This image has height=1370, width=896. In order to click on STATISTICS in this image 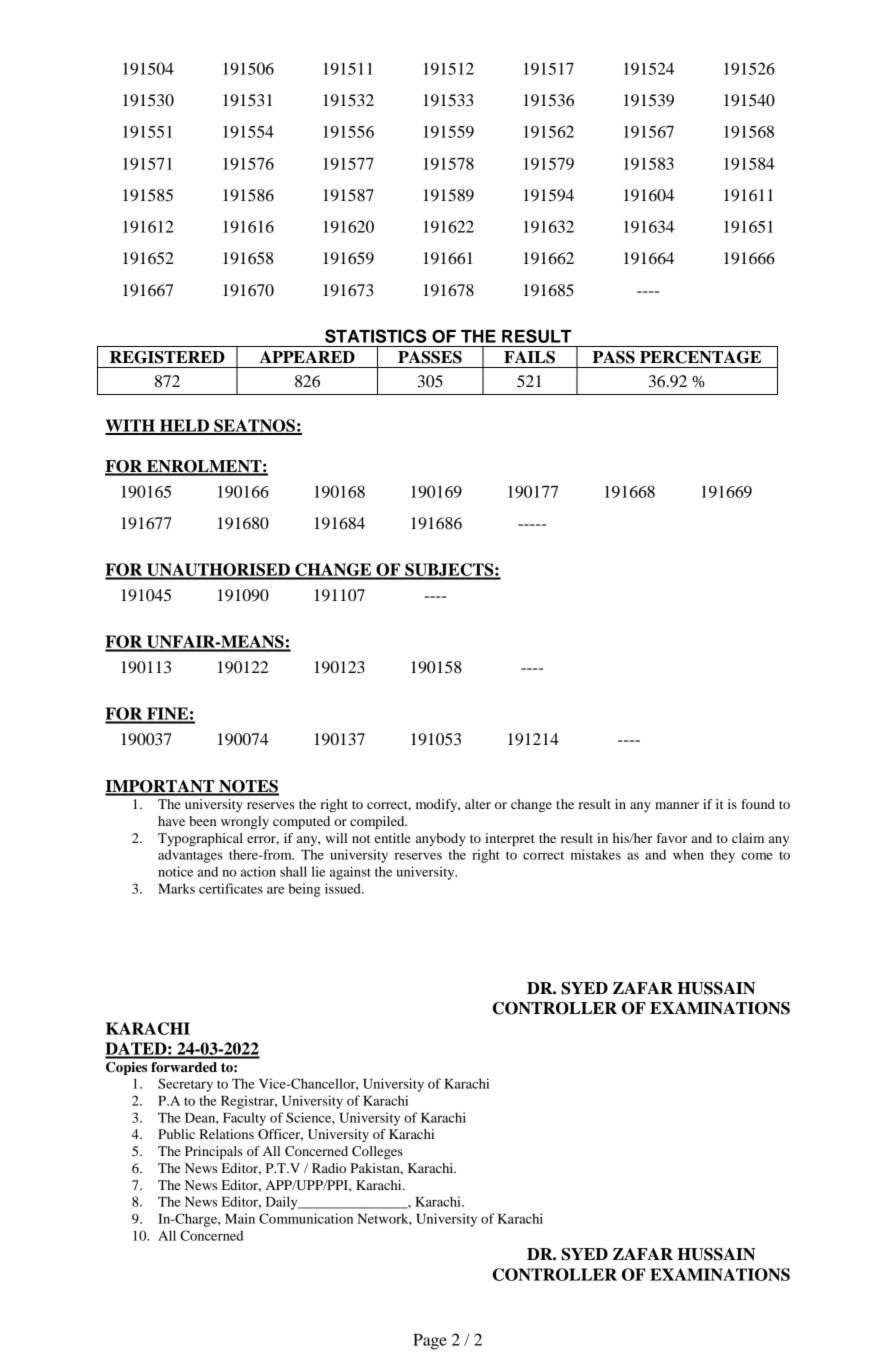, I will do `click(376, 336)`.
